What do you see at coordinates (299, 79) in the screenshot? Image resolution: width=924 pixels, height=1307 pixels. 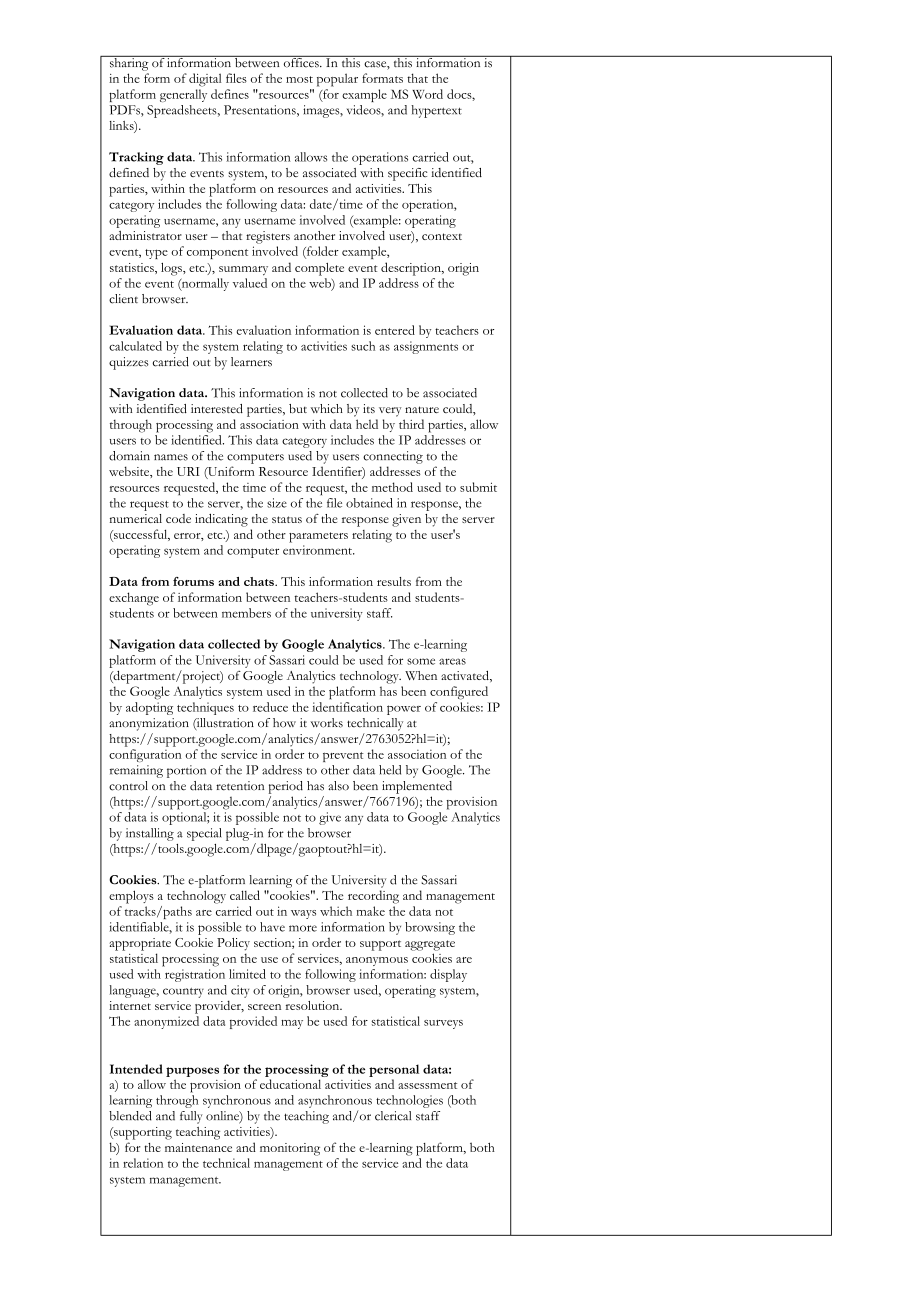 I see `most` at bounding box center [299, 79].
